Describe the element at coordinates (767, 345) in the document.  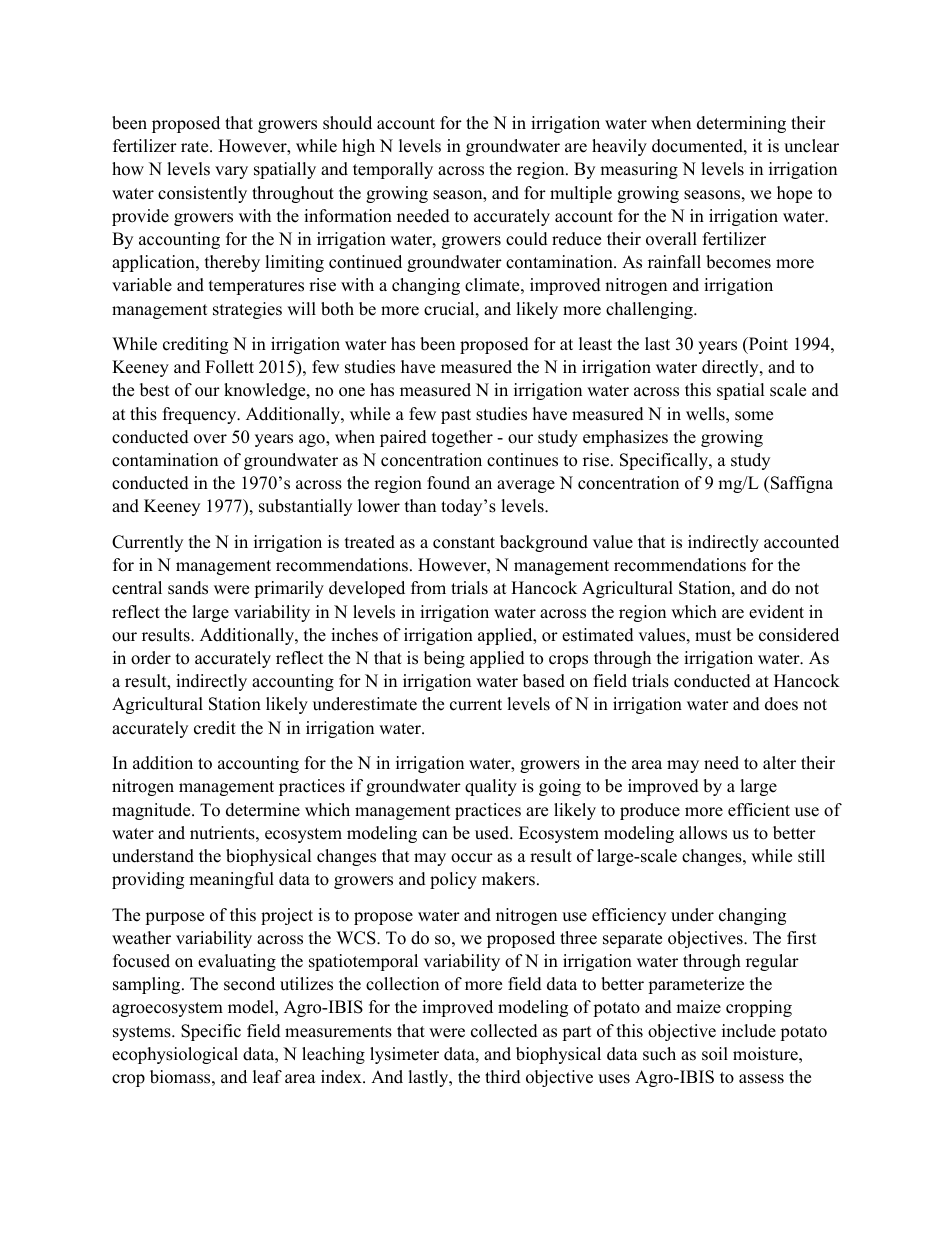
I see `Point` at that location.
